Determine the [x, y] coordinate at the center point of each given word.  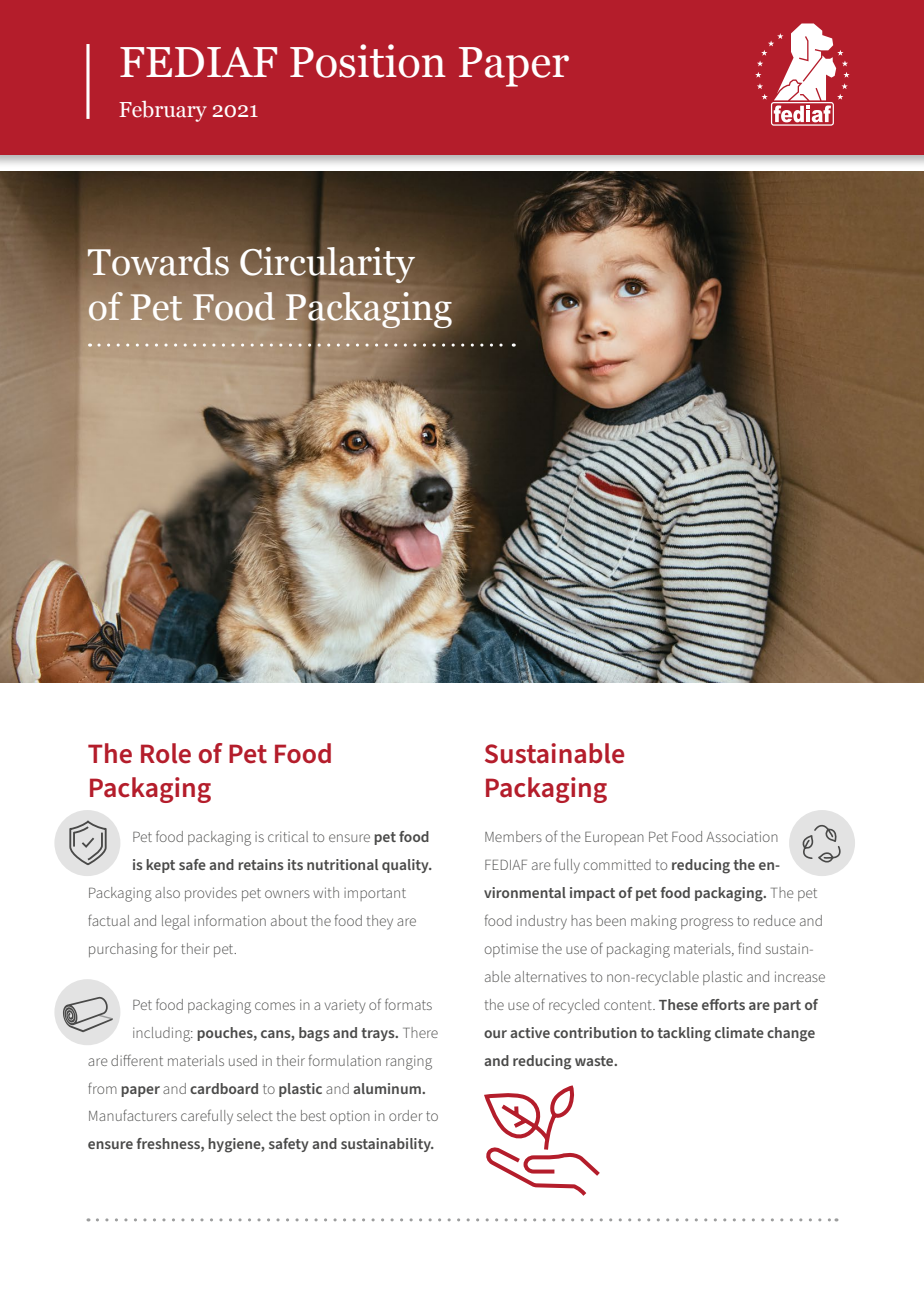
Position [368, 61]
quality [406, 866]
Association [742, 836]
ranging [409, 1062]
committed [617, 864]
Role [166, 753]
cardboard [224, 1088]
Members [513, 836]
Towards [158, 261]
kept [160, 866]
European [614, 838]
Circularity [327, 264]
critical [288, 836]
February [163, 111]
